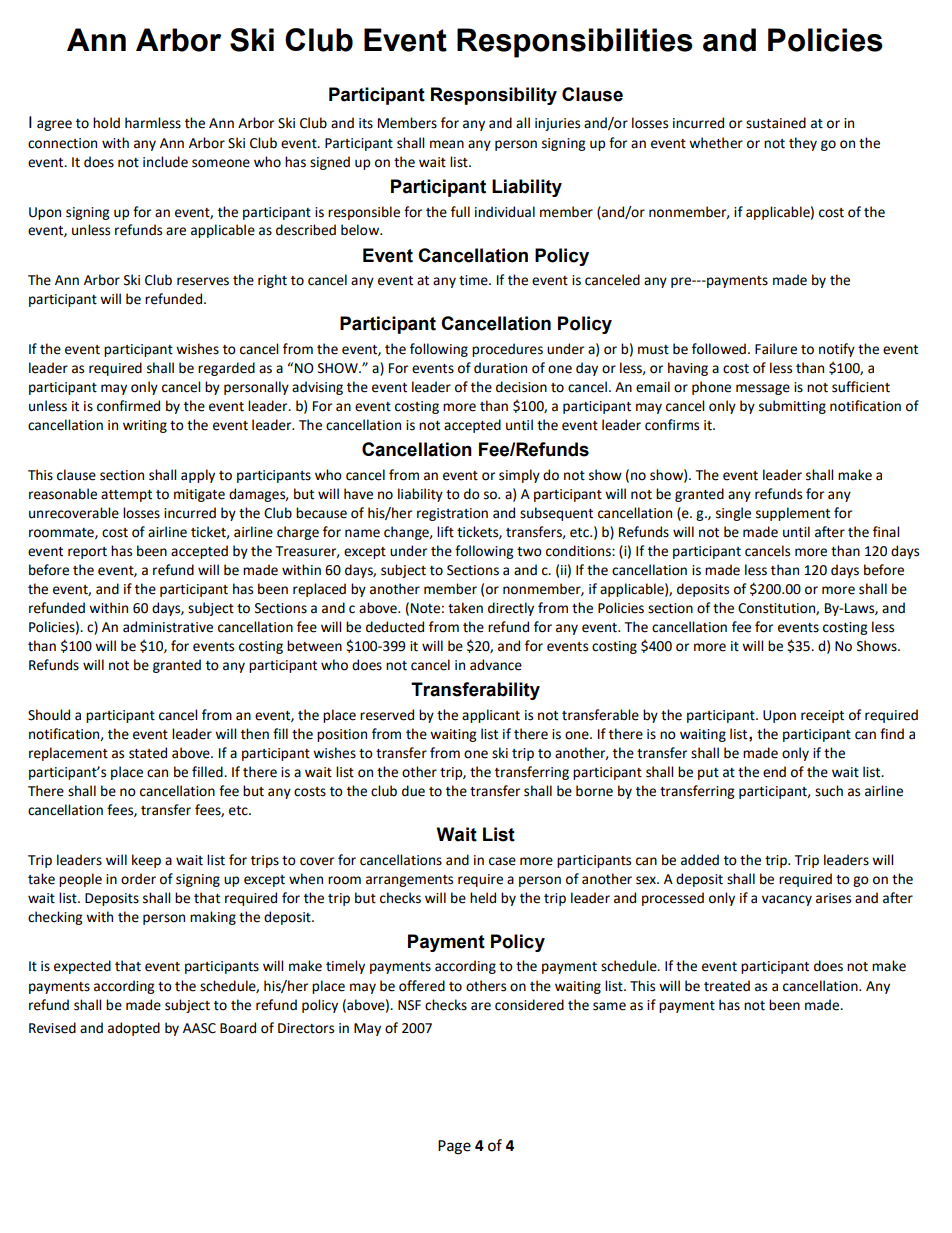  Describe the element at coordinates (454, 1147) in the screenshot. I see `Page` at that location.
